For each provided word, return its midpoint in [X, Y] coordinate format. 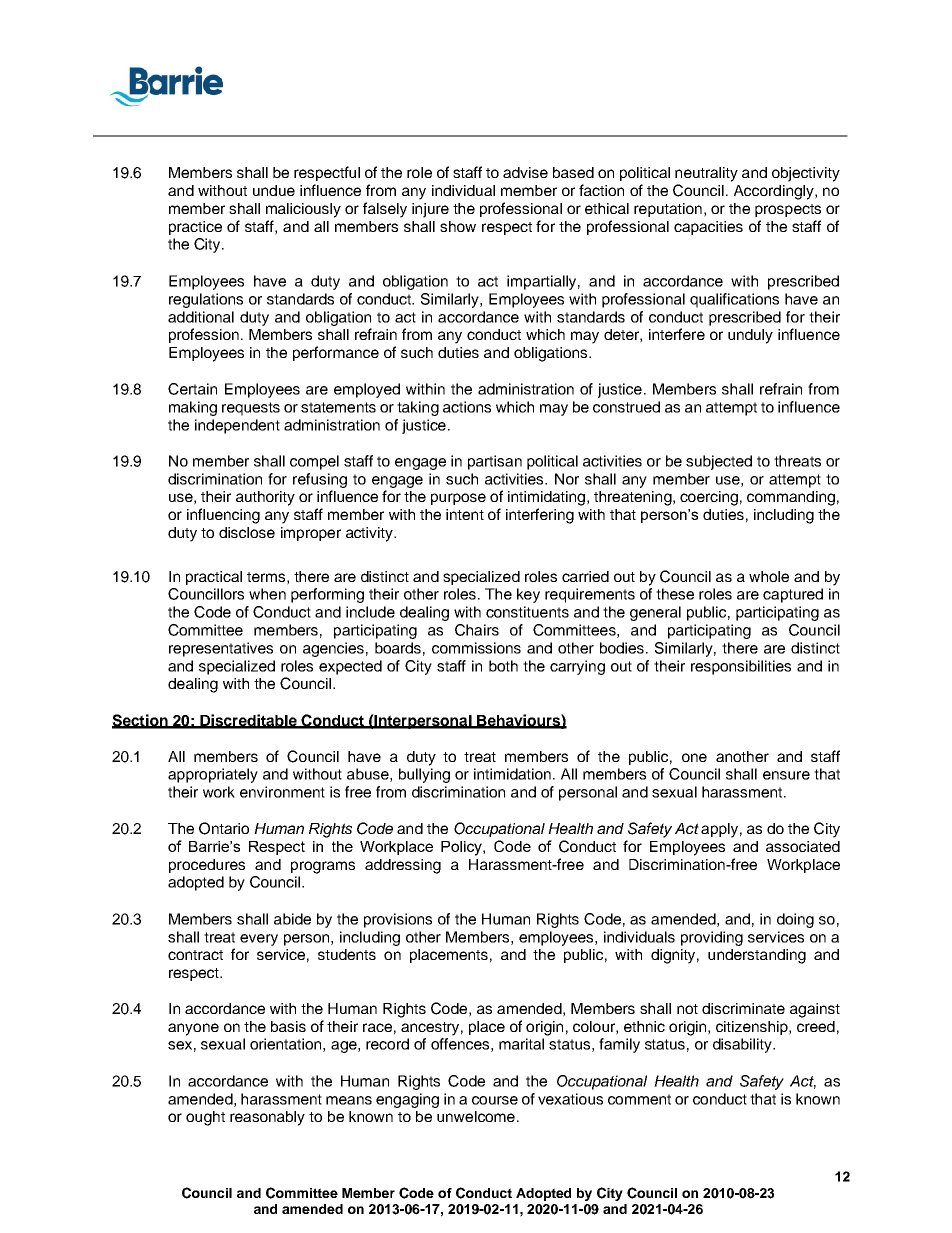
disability [743, 1045]
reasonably [267, 1118]
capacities [708, 228]
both [503, 666]
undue [274, 190]
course [495, 1100]
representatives [221, 649]
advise [525, 172]
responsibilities [741, 667]
